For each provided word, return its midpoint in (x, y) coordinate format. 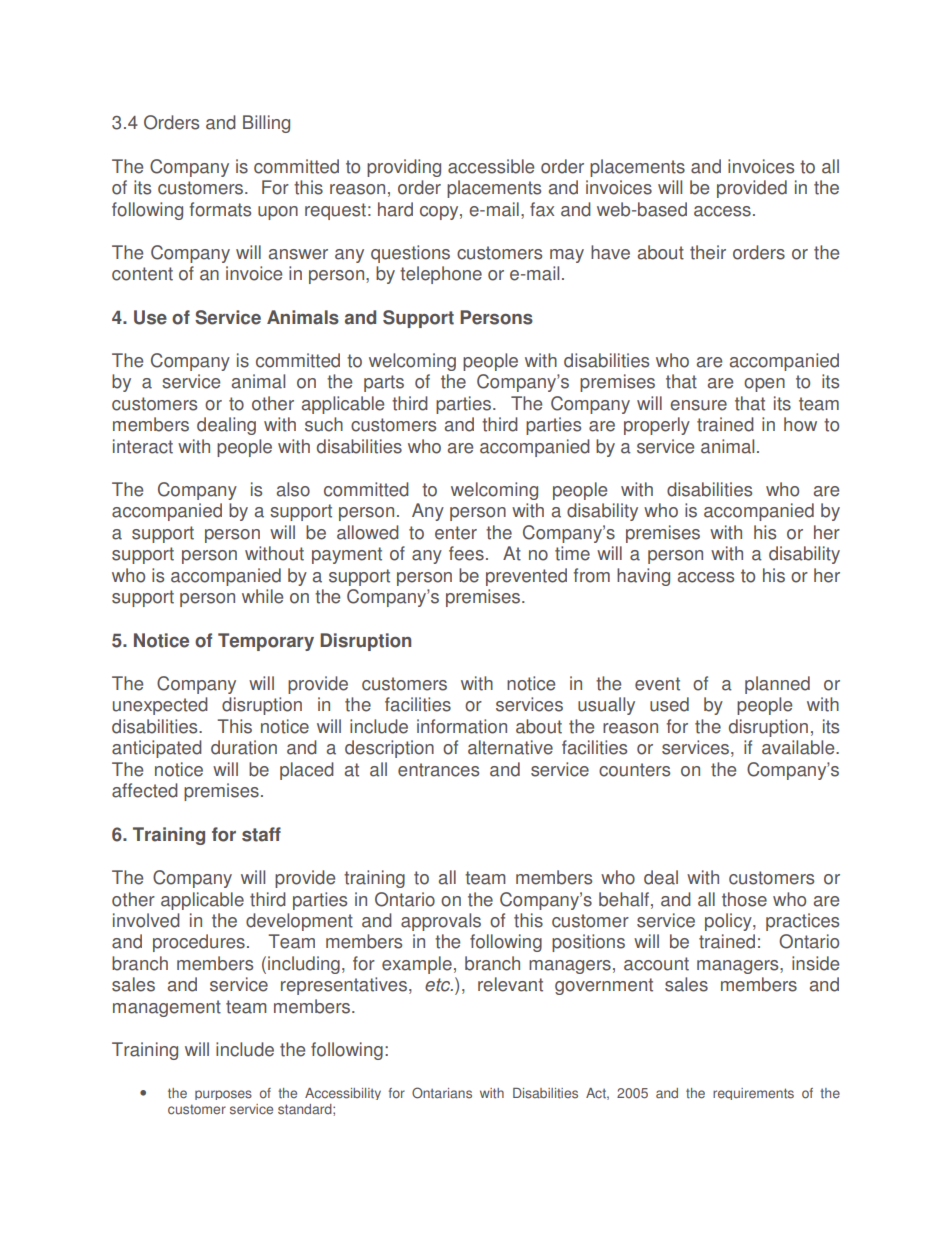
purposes (223, 1095)
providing (404, 168)
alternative (510, 747)
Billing (266, 124)
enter (456, 533)
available (799, 747)
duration (244, 747)
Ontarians (442, 1093)
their (708, 252)
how (800, 424)
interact (143, 446)
